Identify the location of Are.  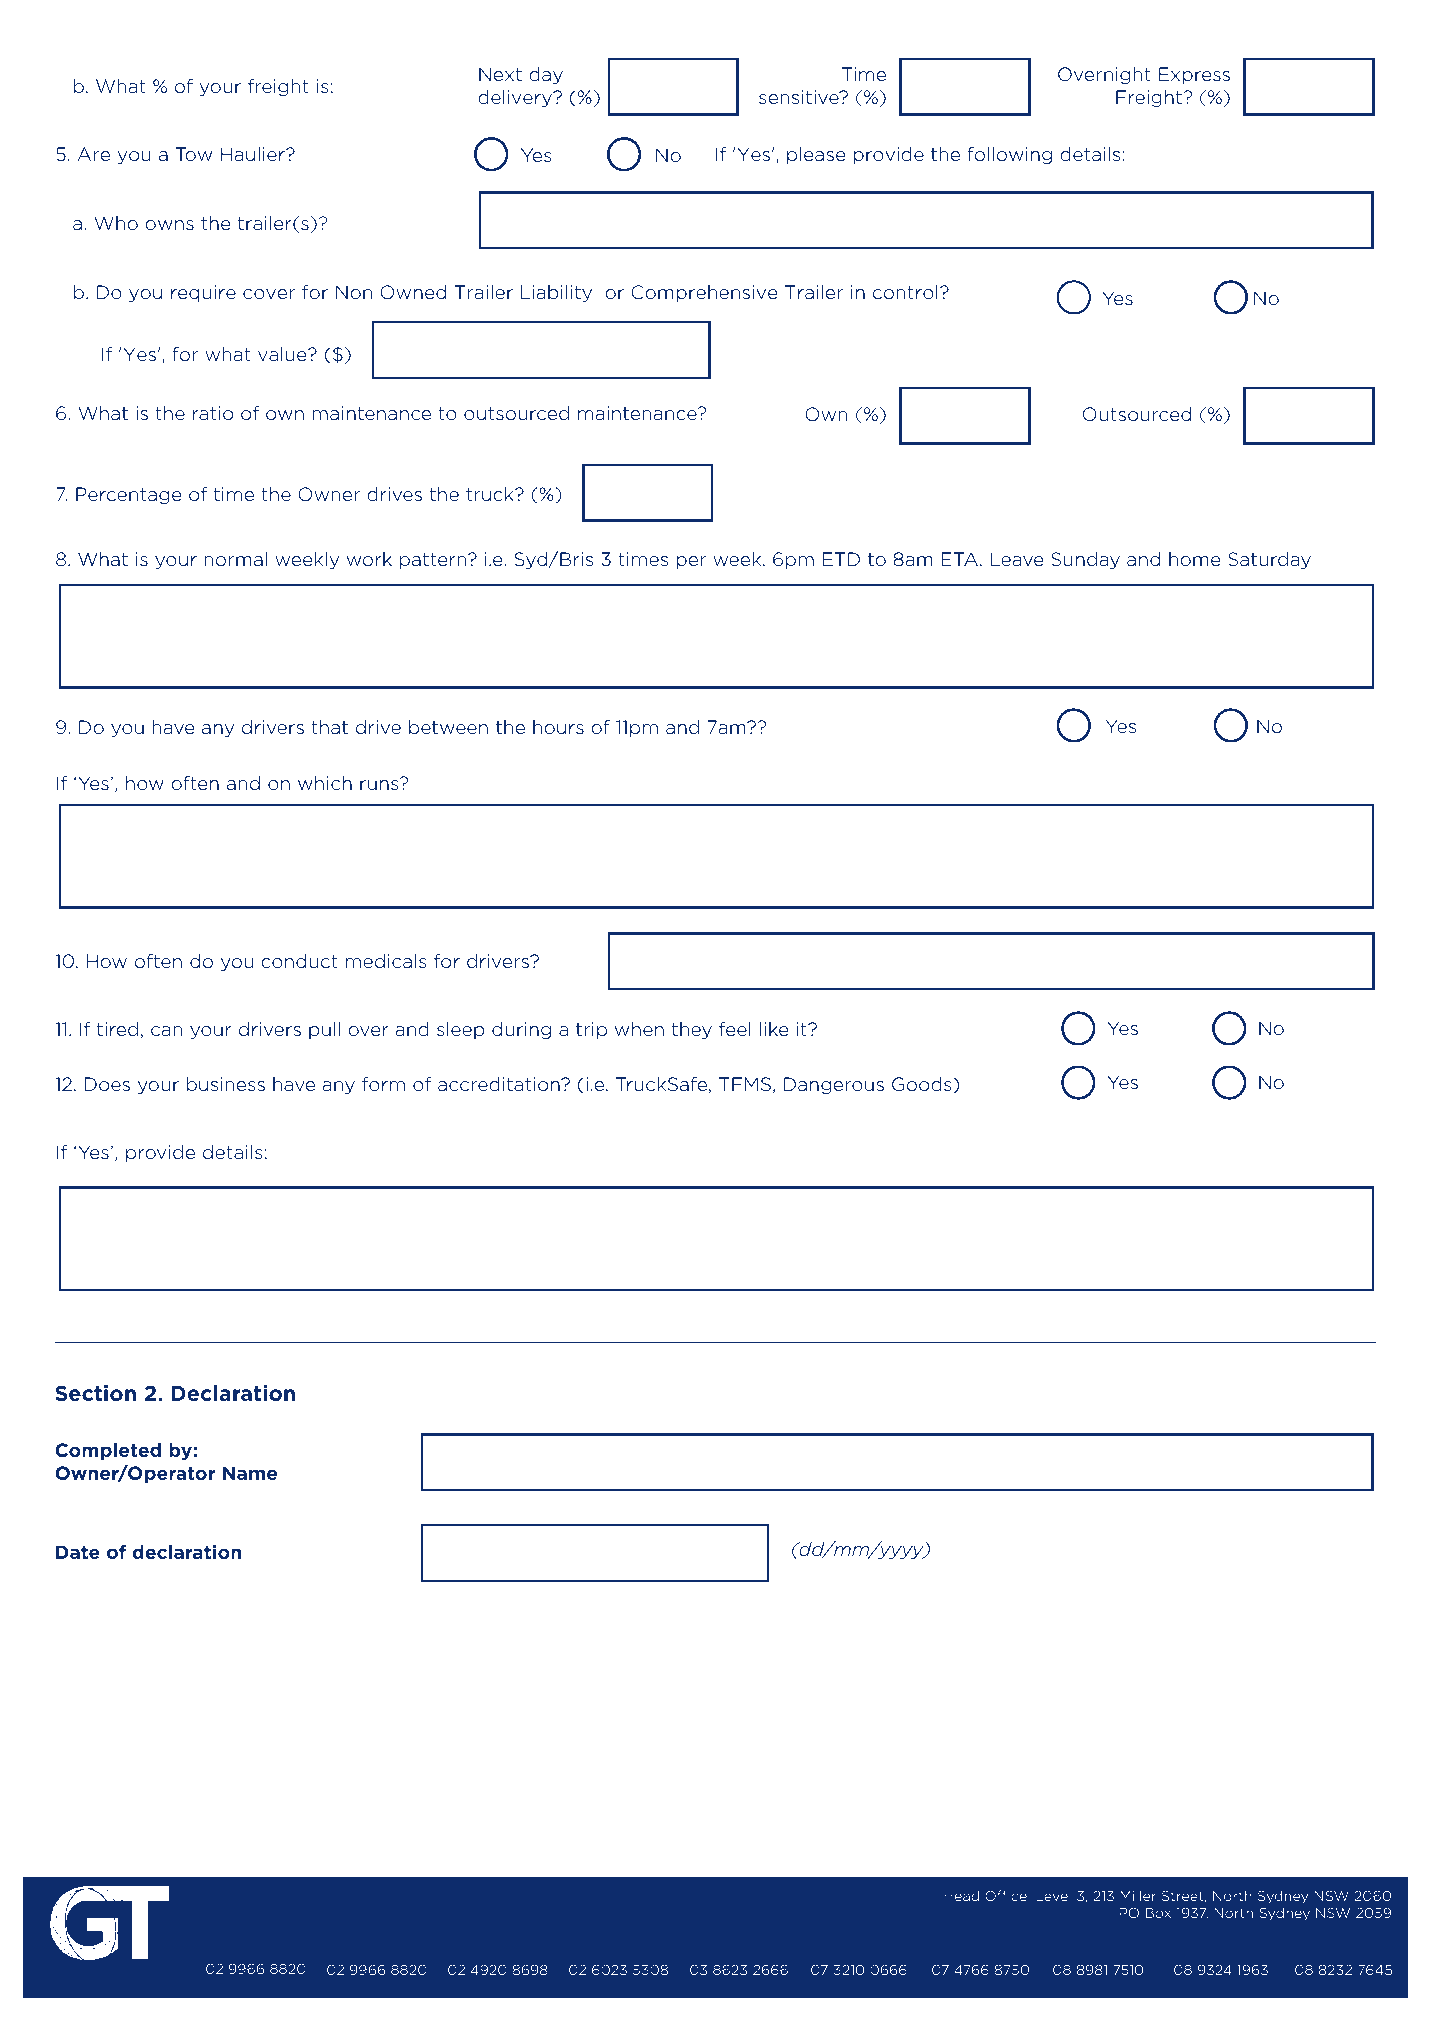
(94, 154).
